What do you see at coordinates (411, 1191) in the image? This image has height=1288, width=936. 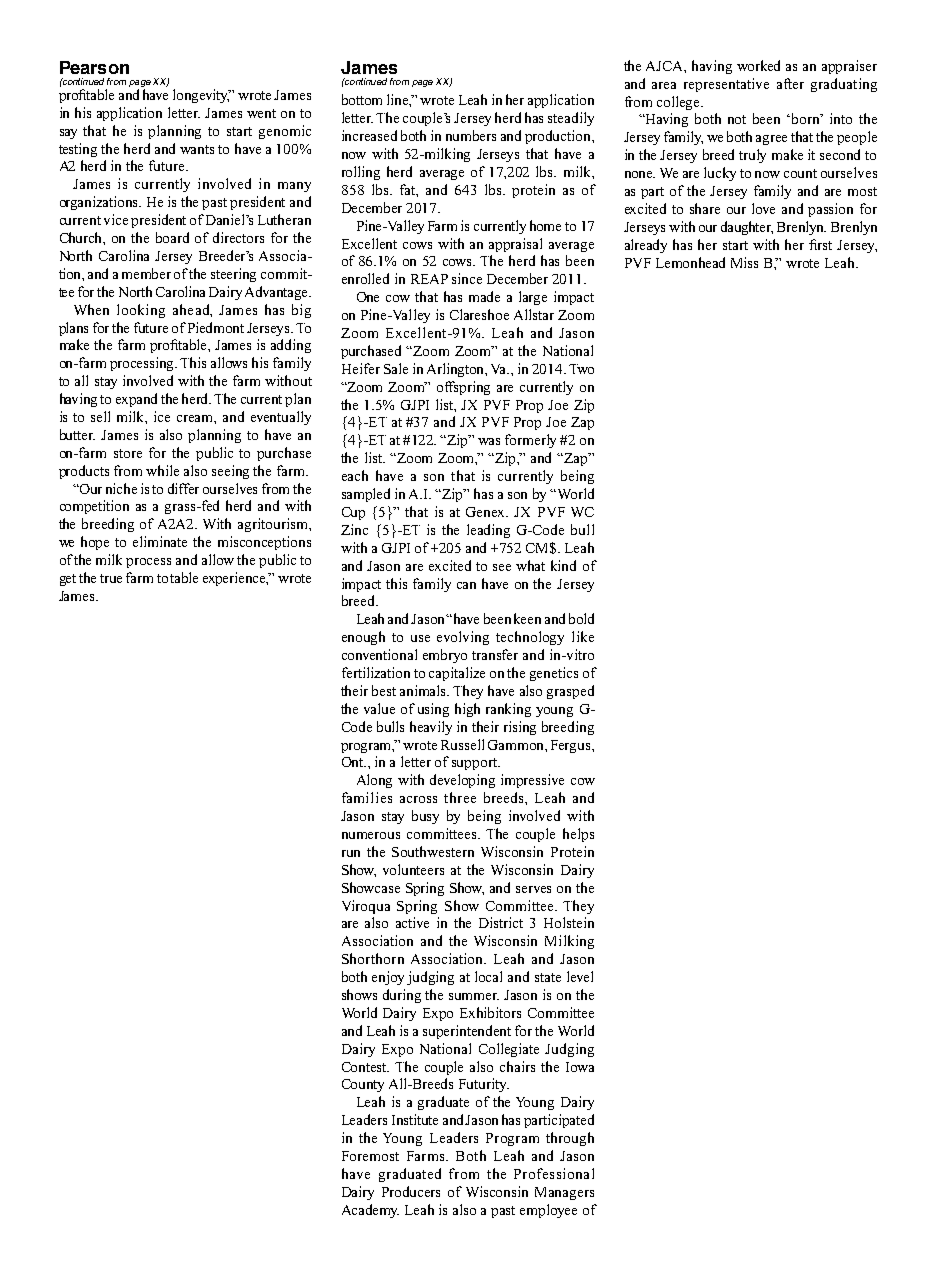 I see `Producers` at bounding box center [411, 1191].
